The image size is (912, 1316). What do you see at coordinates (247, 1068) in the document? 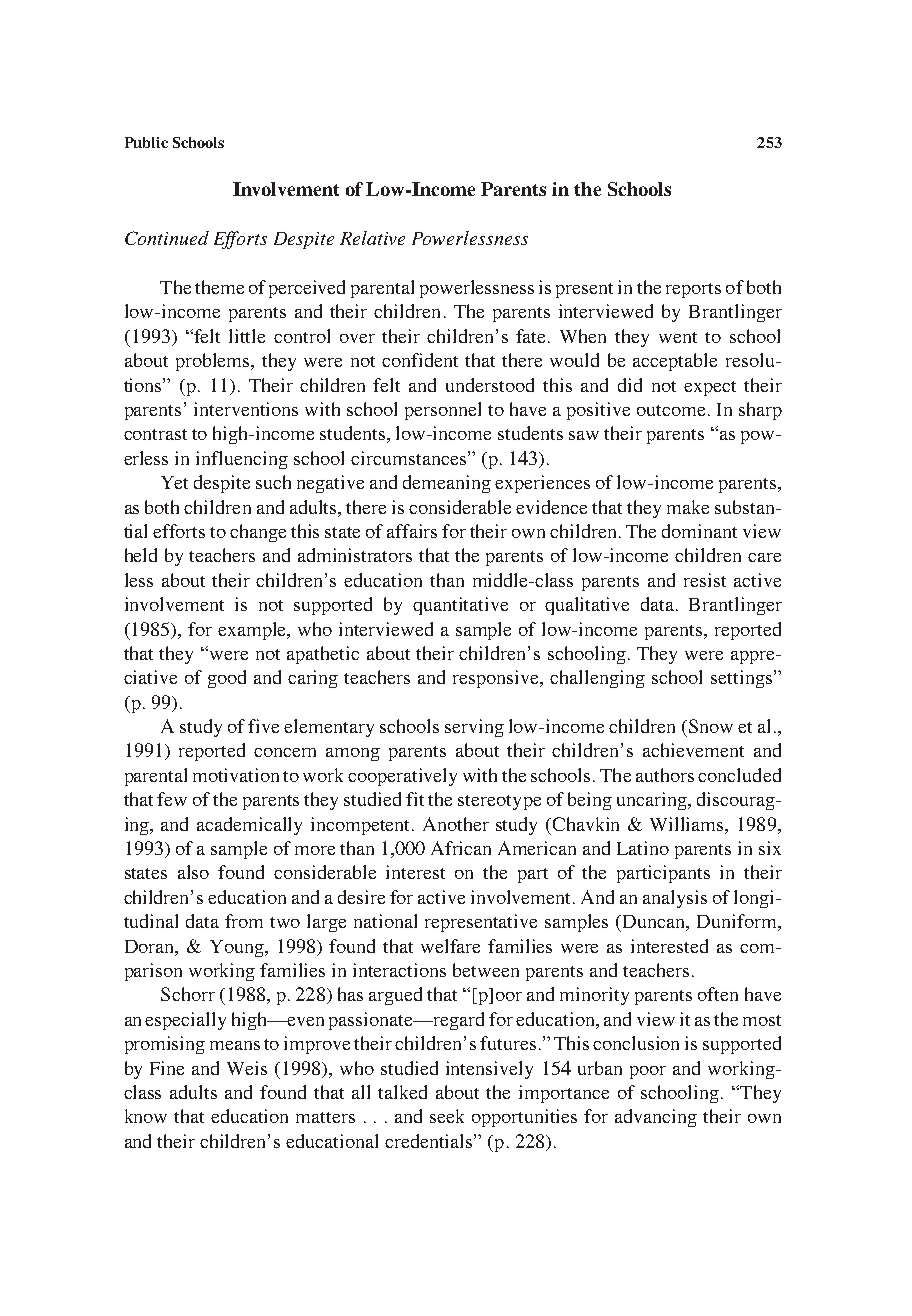
I see `Weis` at bounding box center [247, 1068].
